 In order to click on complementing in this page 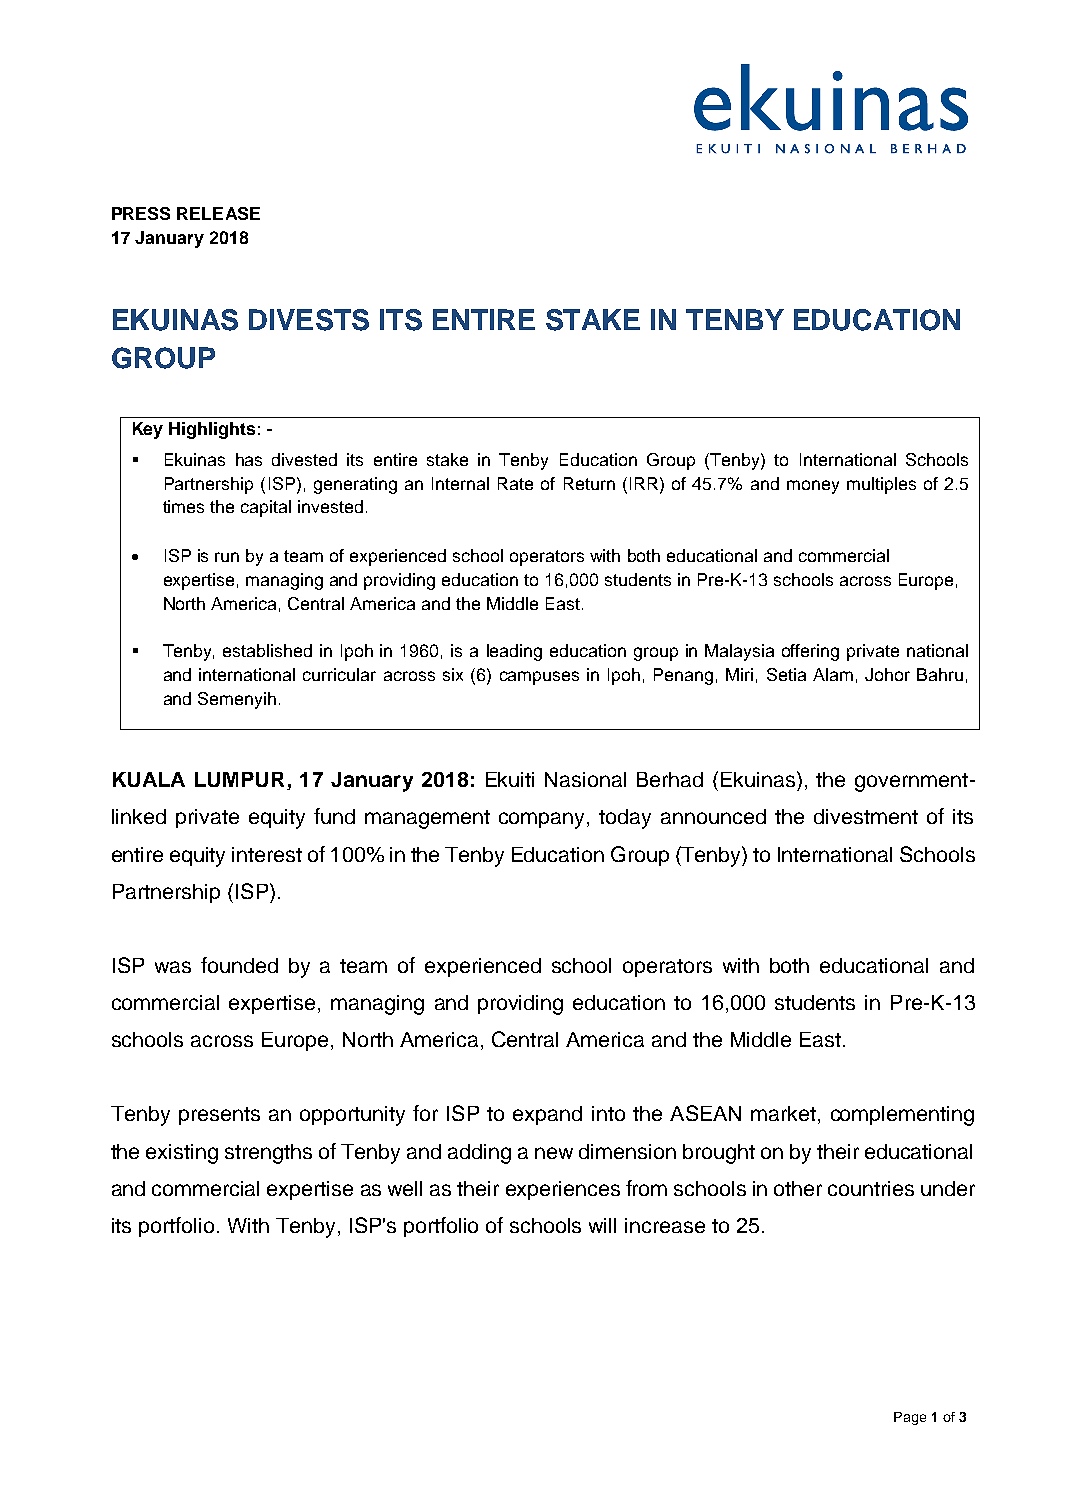, I will do `click(902, 1116)`.
